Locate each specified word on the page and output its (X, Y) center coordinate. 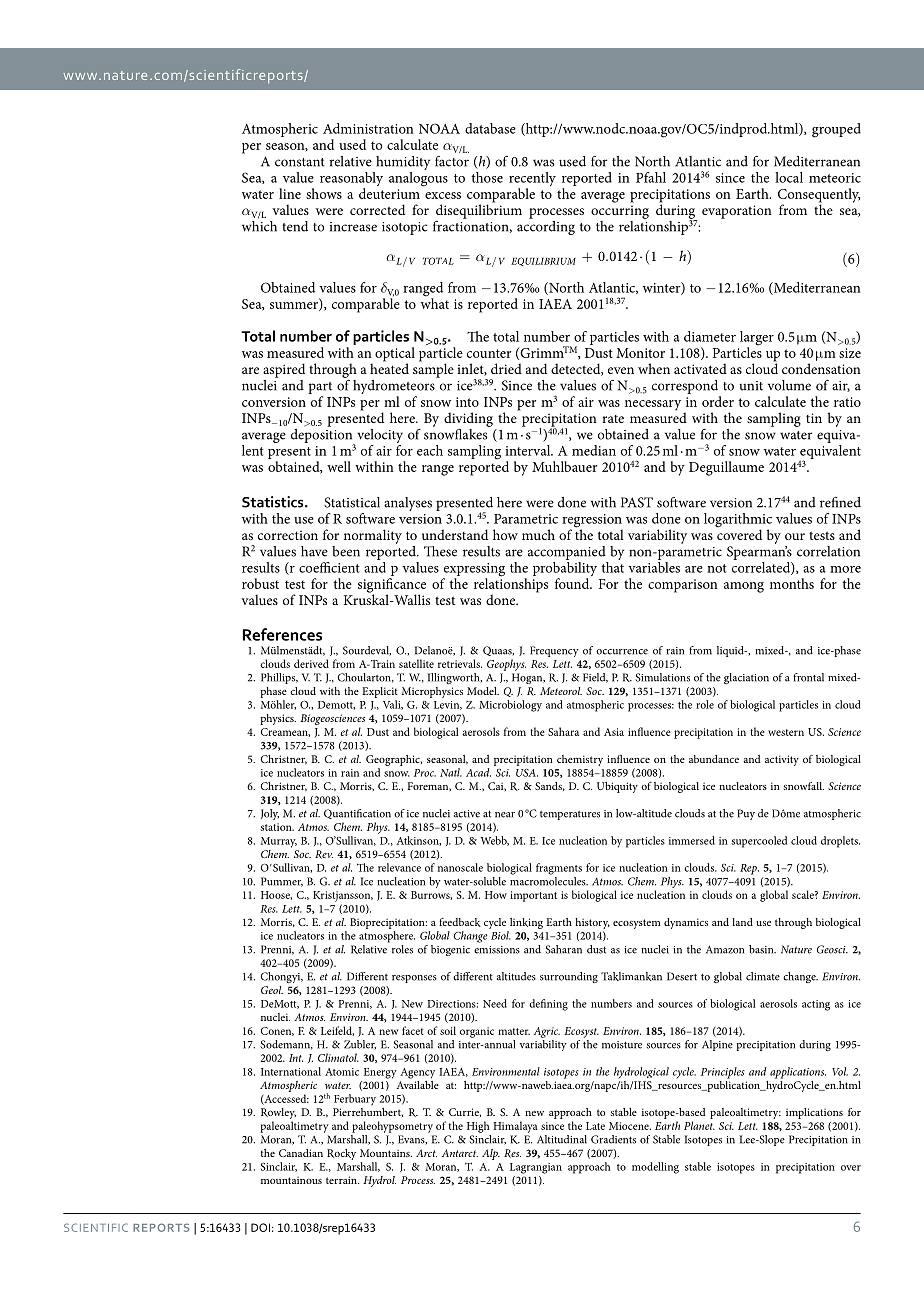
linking (526, 923)
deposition (323, 435)
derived (311, 663)
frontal (808, 677)
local (789, 177)
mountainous (291, 1180)
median (594, 450)
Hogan (528, 678)
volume (789, 385)
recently (532, 180)
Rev (324, 854)
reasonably (351, 180)
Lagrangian (536, 1168)
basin (762, 949)
